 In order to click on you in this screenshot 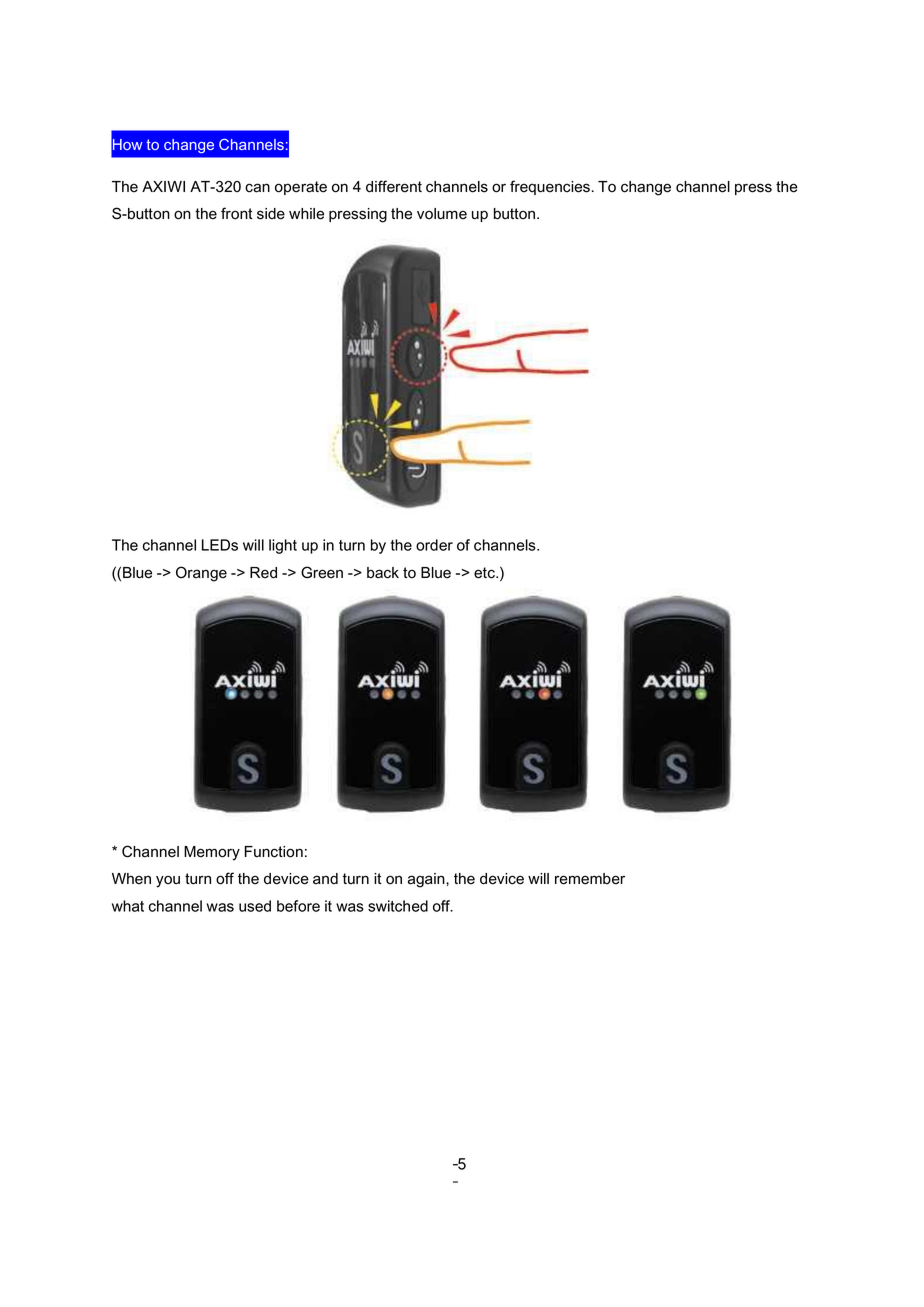, I will do `click(168, 881)`.
